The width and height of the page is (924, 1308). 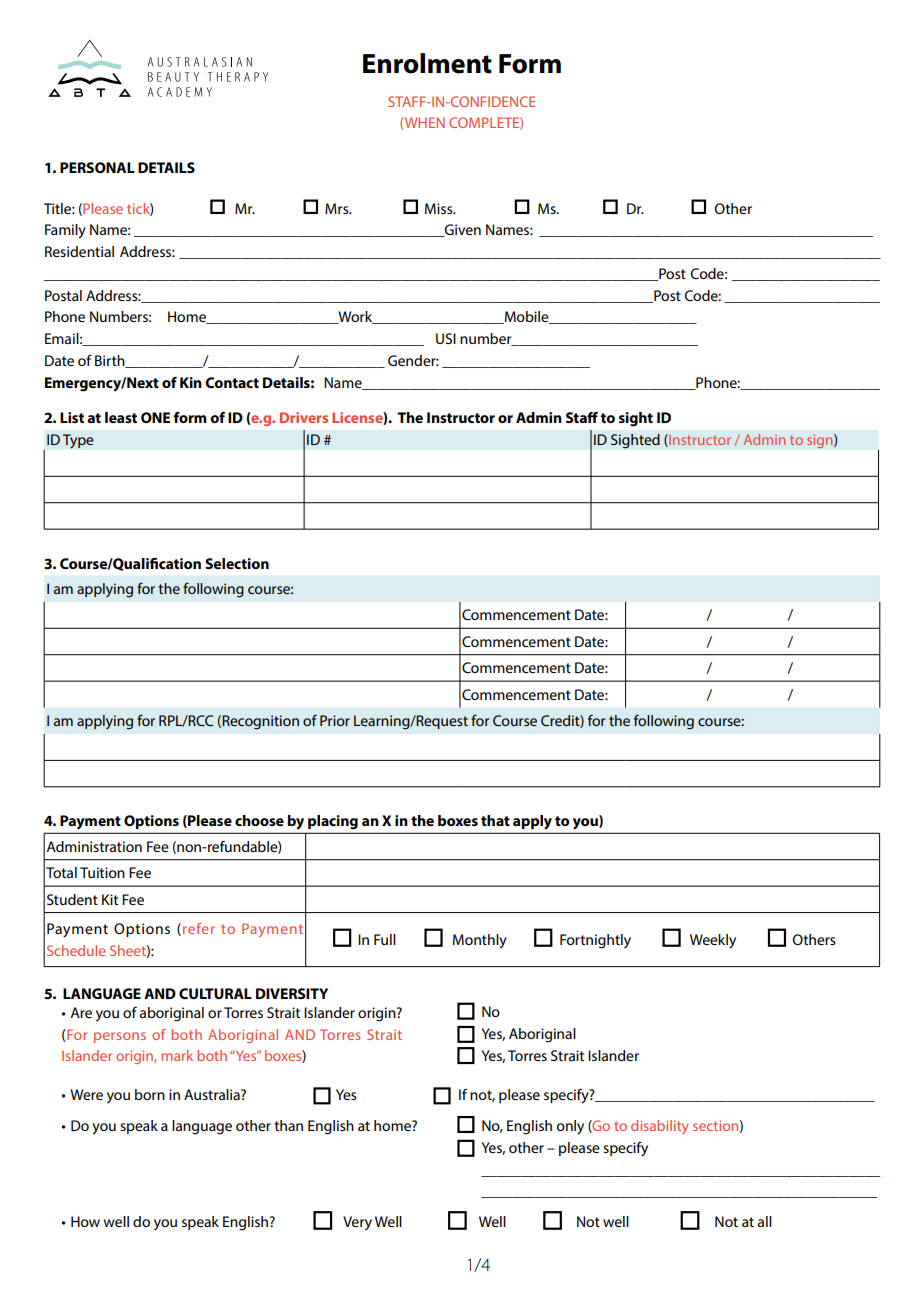 What do you see at coordinates (425, 122) in the page?
I see `WHEN` at bounding box center [425, 122].
